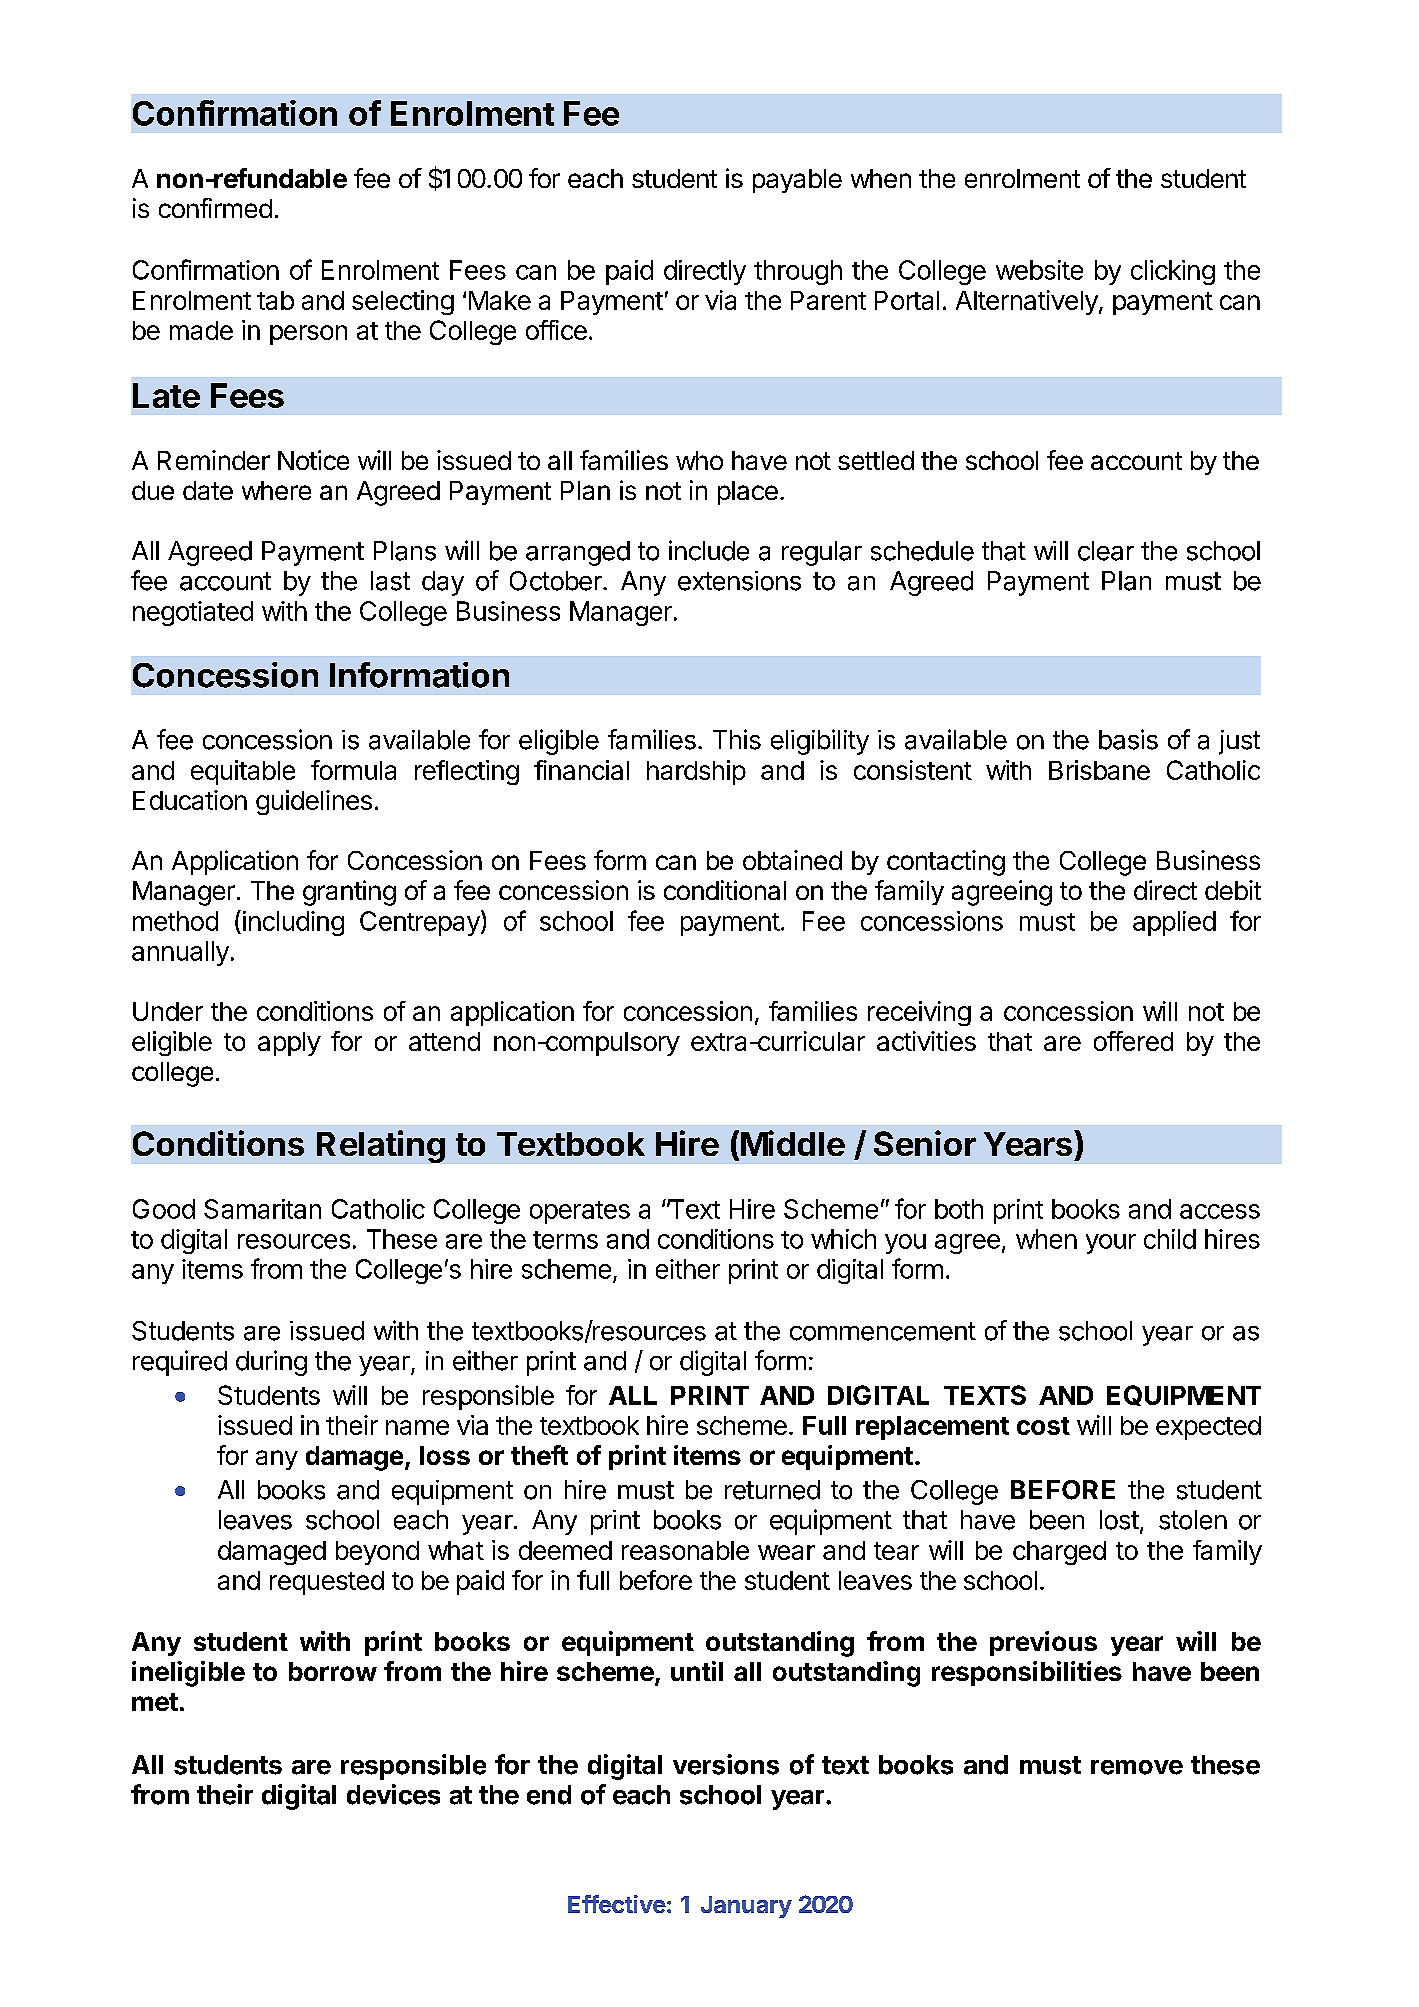  Describe the element at coordinates (1173, 272) in the screenshot. I see `clicking` at that location.
